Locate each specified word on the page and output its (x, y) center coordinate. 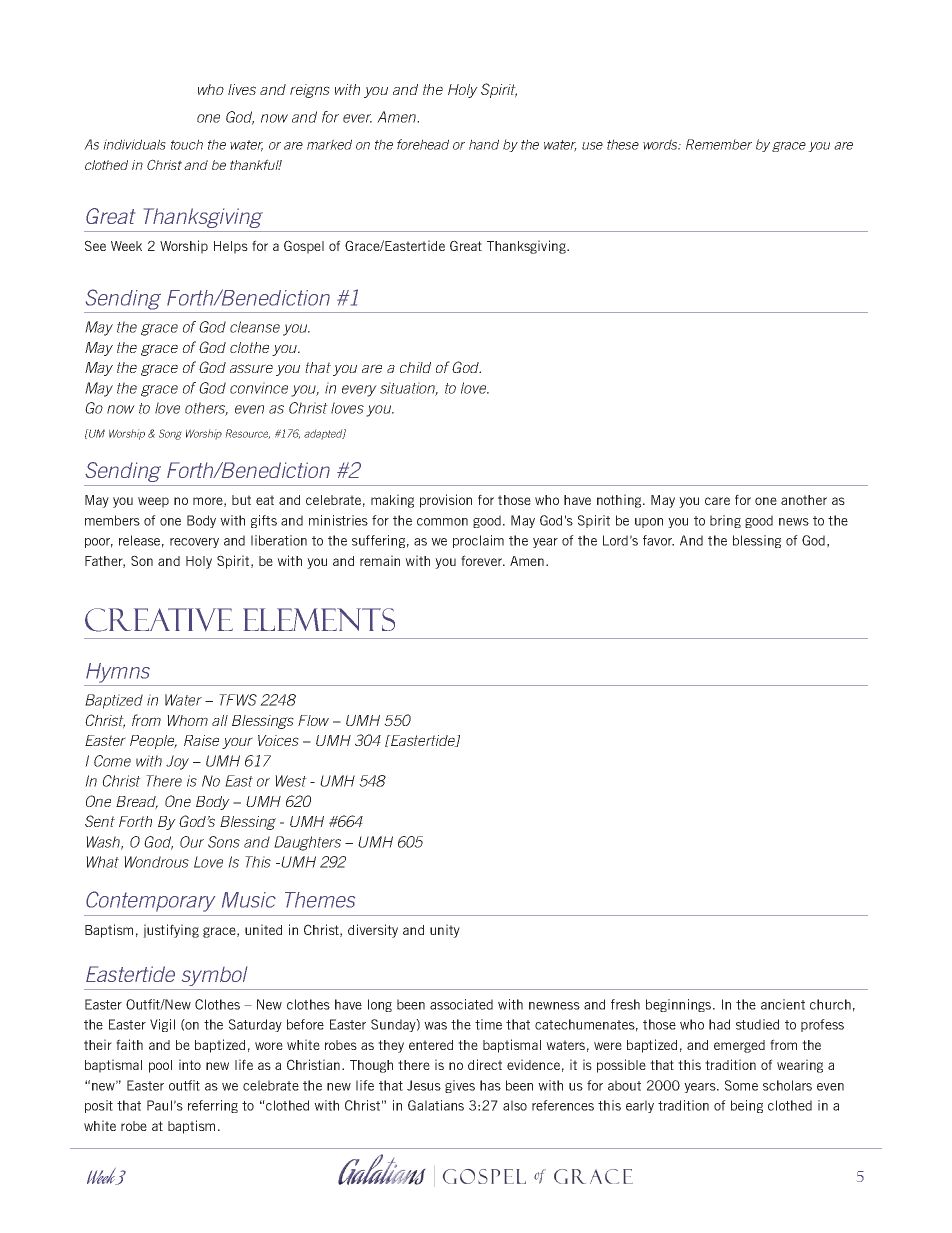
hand (484, 144)
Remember (719, 144)
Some (741, 1085)
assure (251, 368)
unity (445, 931)
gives (460, 1086)
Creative (159, 620)
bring (725, 521)
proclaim (478, 541)
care (717, 501)
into (190, 1064)
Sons (224, 842)
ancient (783, 1004)
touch (187, 144)
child (415, 367)
